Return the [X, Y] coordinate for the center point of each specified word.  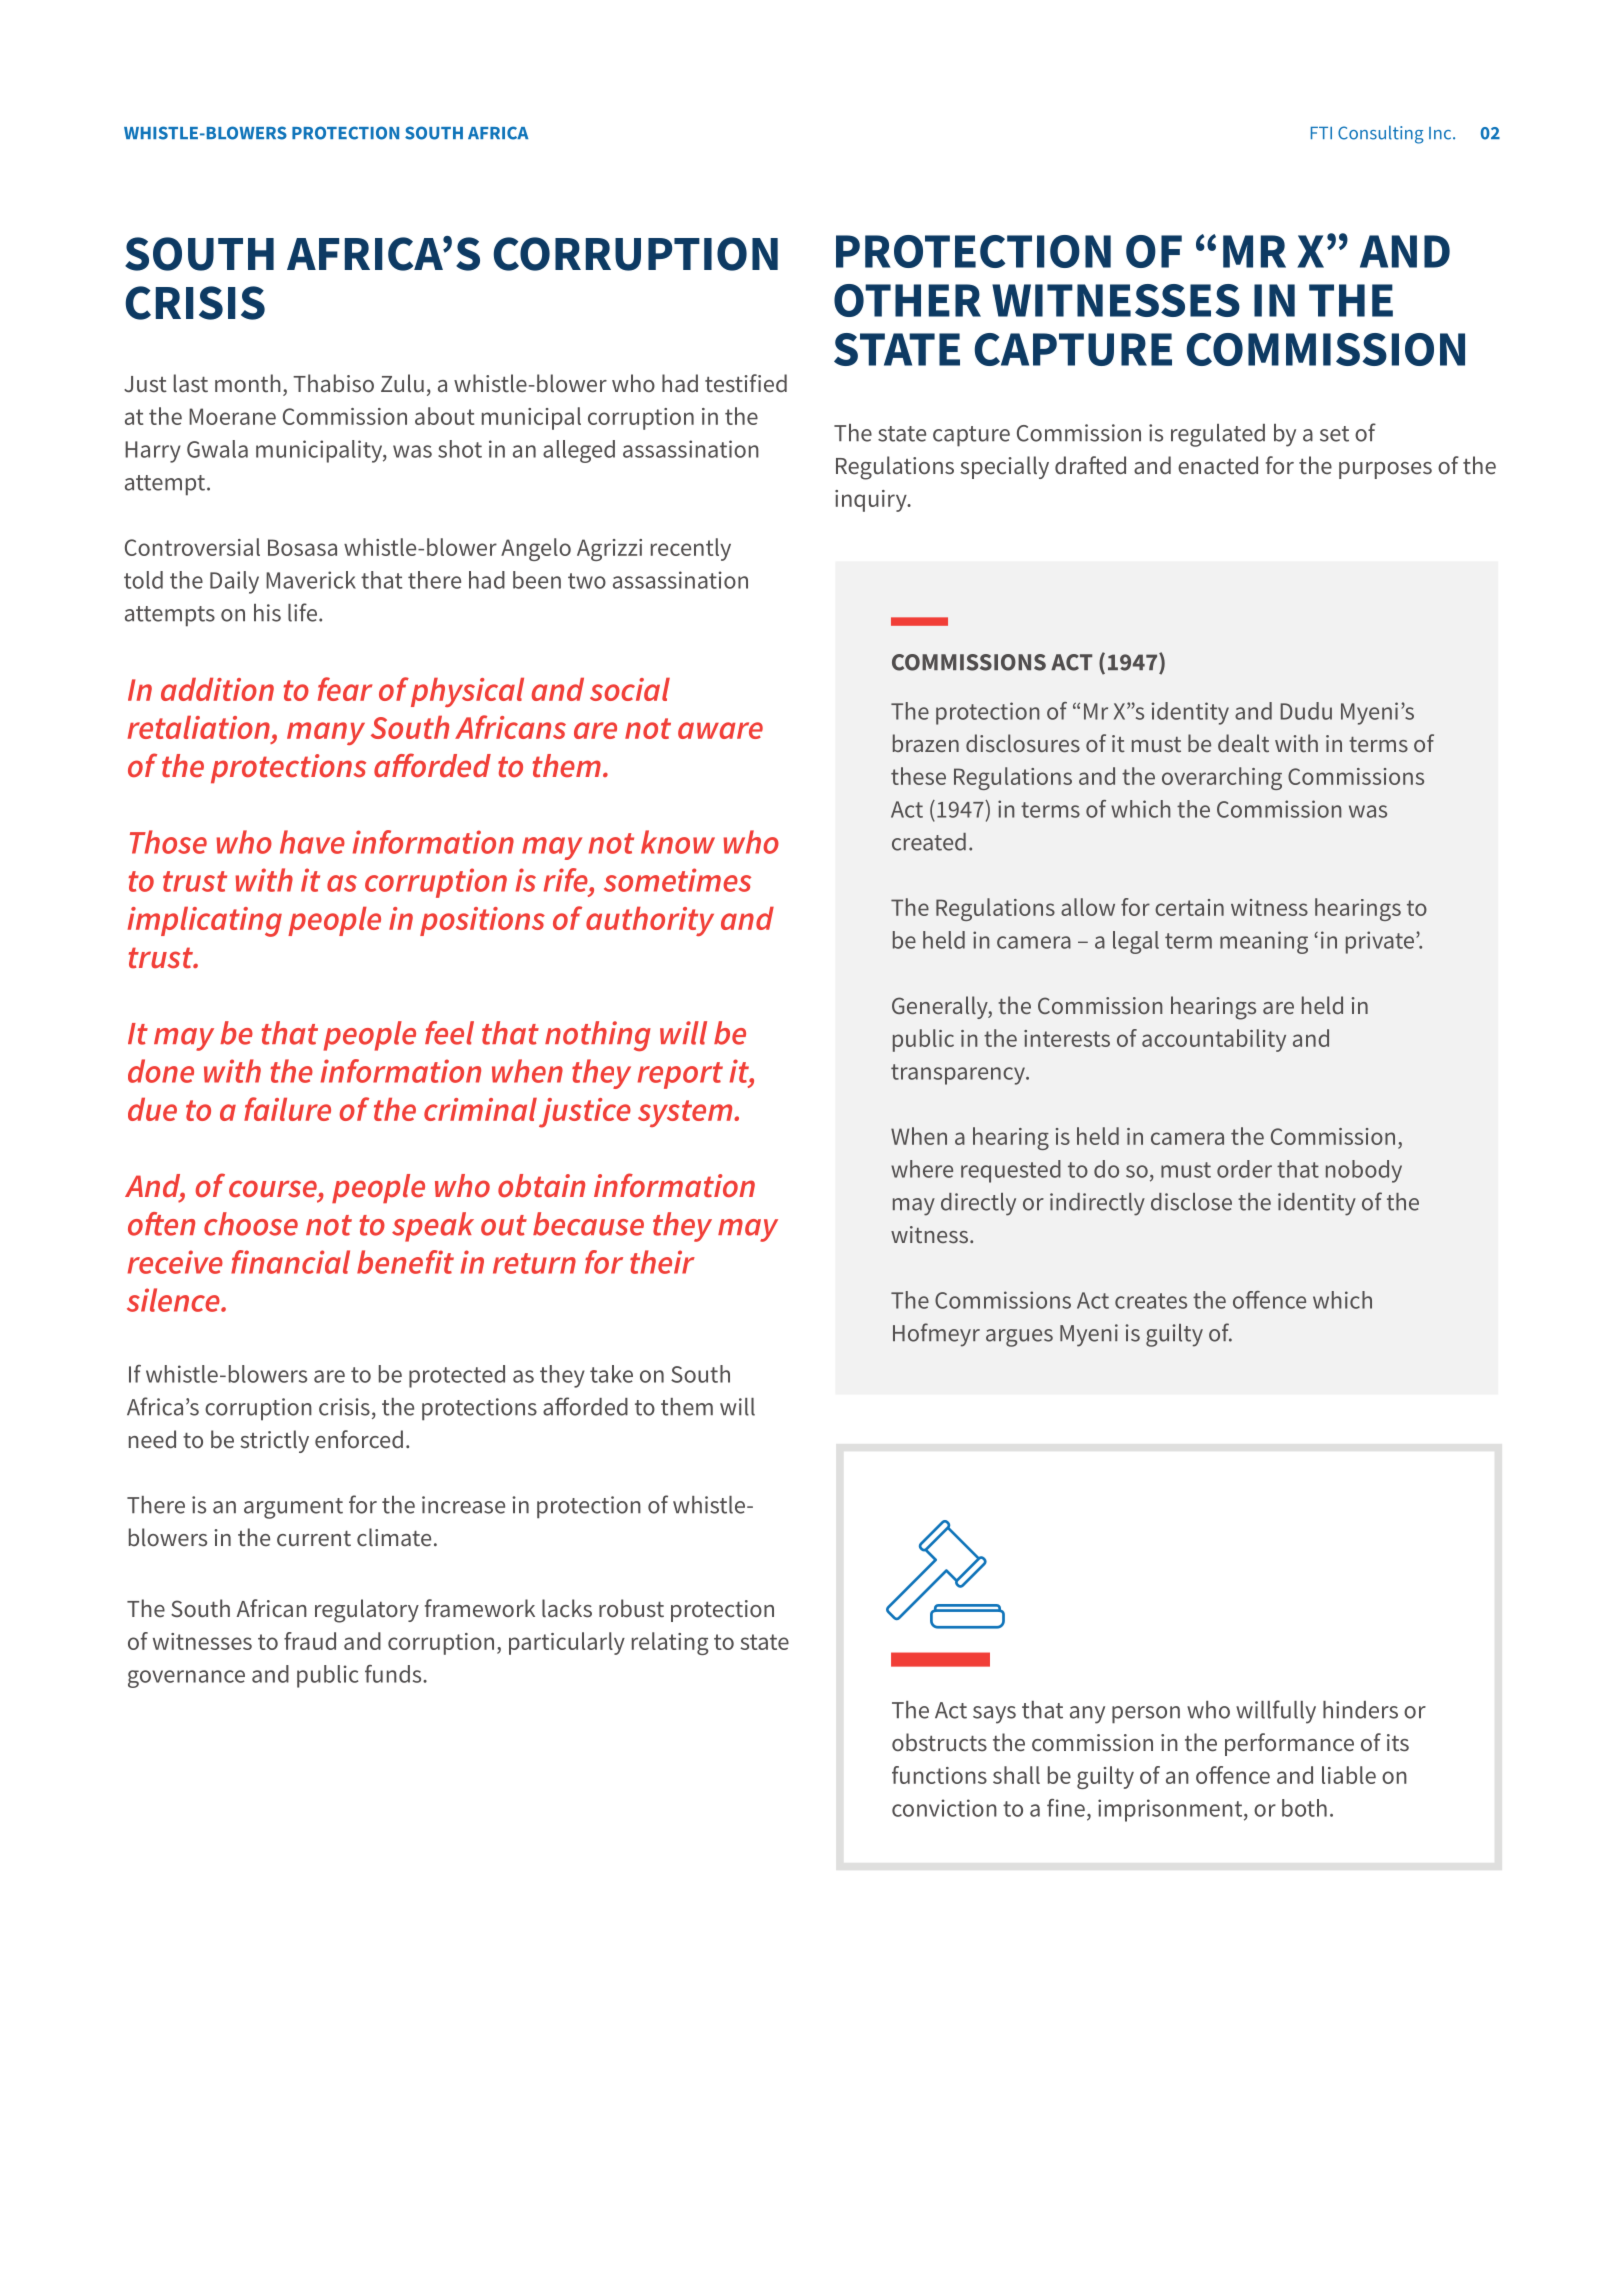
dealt [1243, 743]
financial [290, 1262]
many [326, 733]
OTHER [907, 300]
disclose [1191, 1202]
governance [186, 1679]
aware [720, 730]
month [248, 383]
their [662, 1262]
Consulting [1381, 134]
